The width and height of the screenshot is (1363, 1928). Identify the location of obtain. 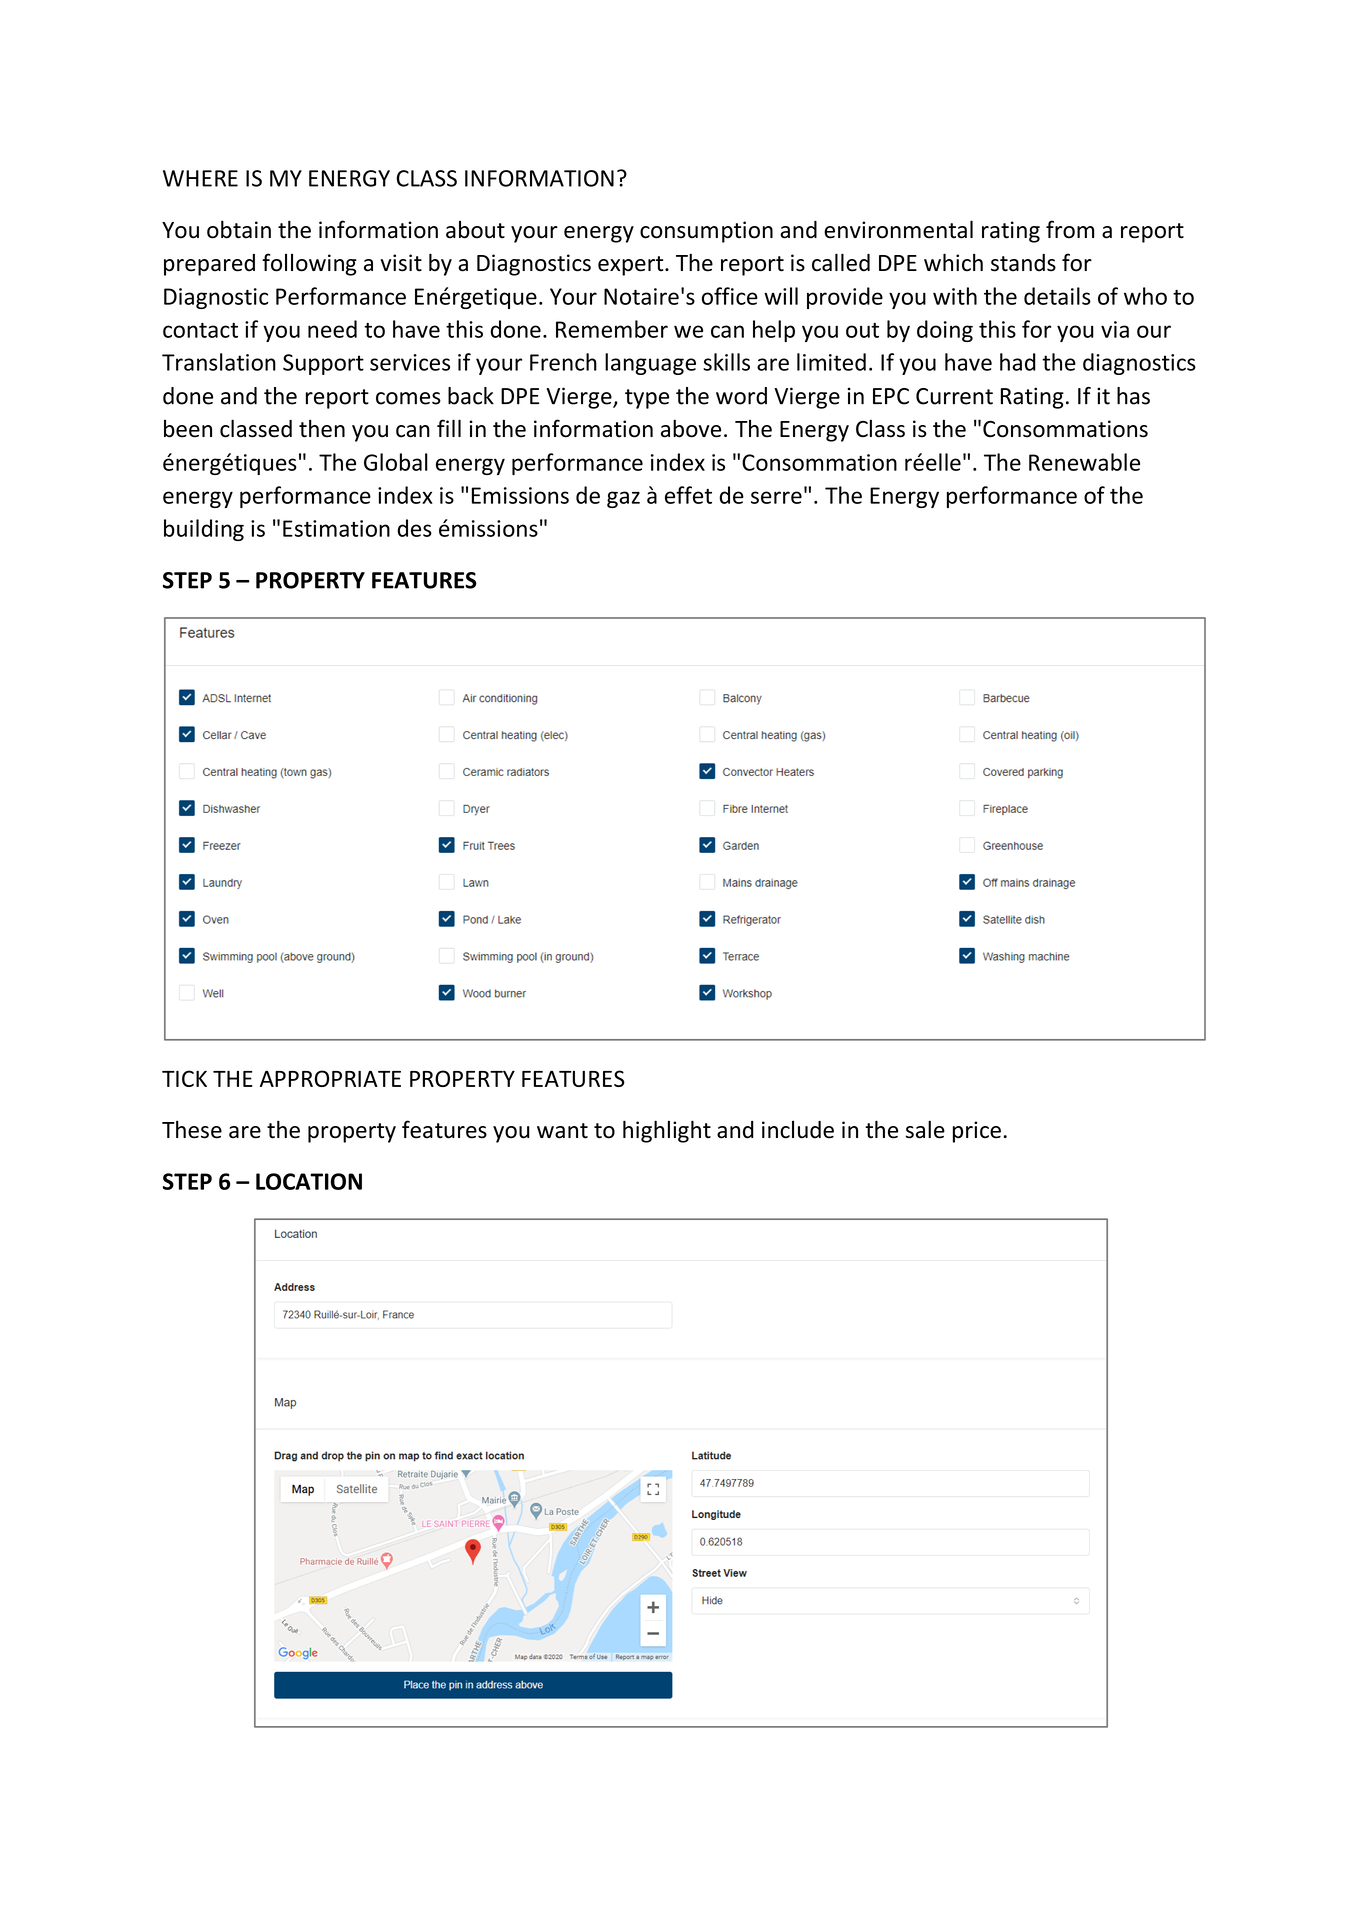
(239, 229).
